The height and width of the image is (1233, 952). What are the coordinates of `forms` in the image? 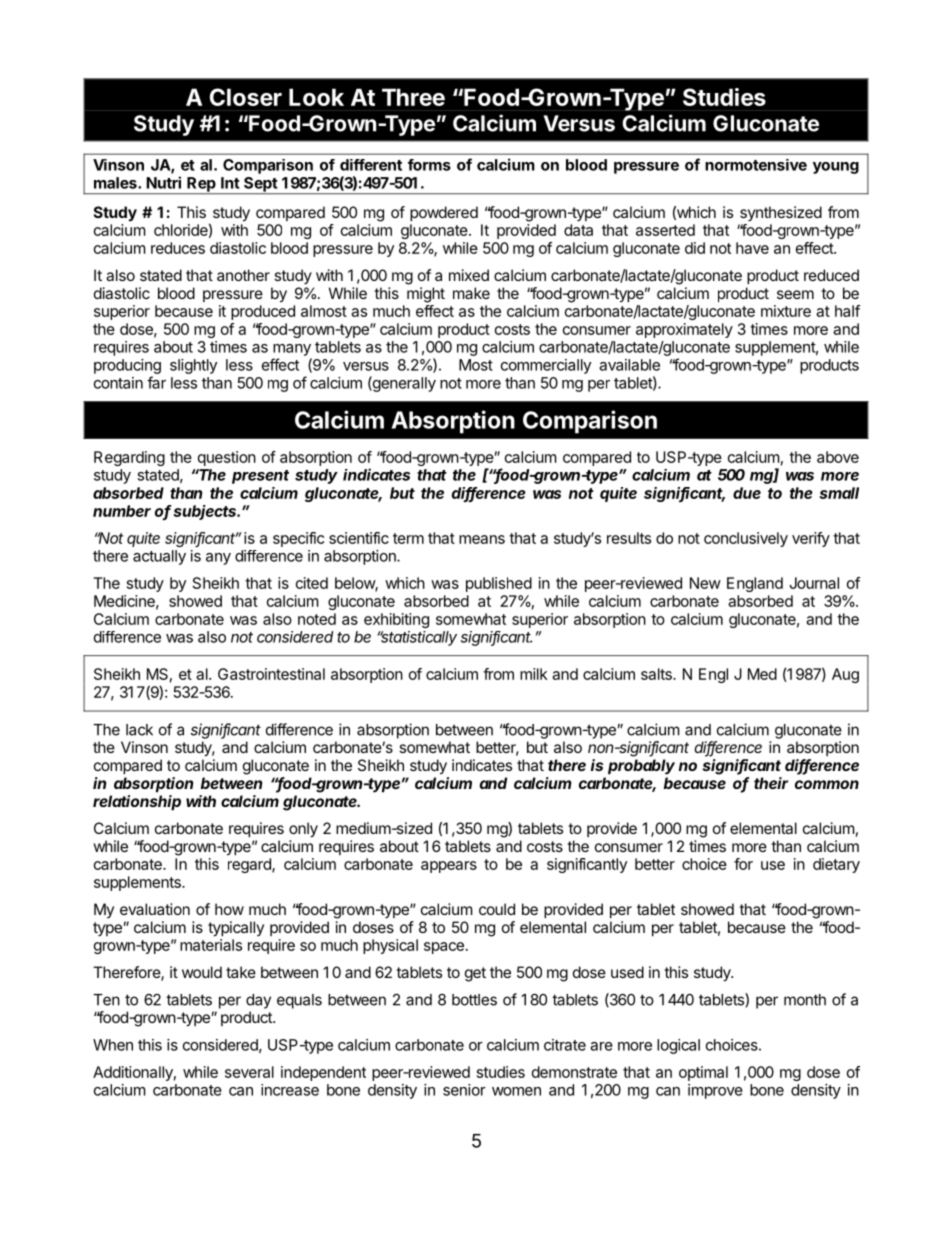 It's located at (429, 165).
